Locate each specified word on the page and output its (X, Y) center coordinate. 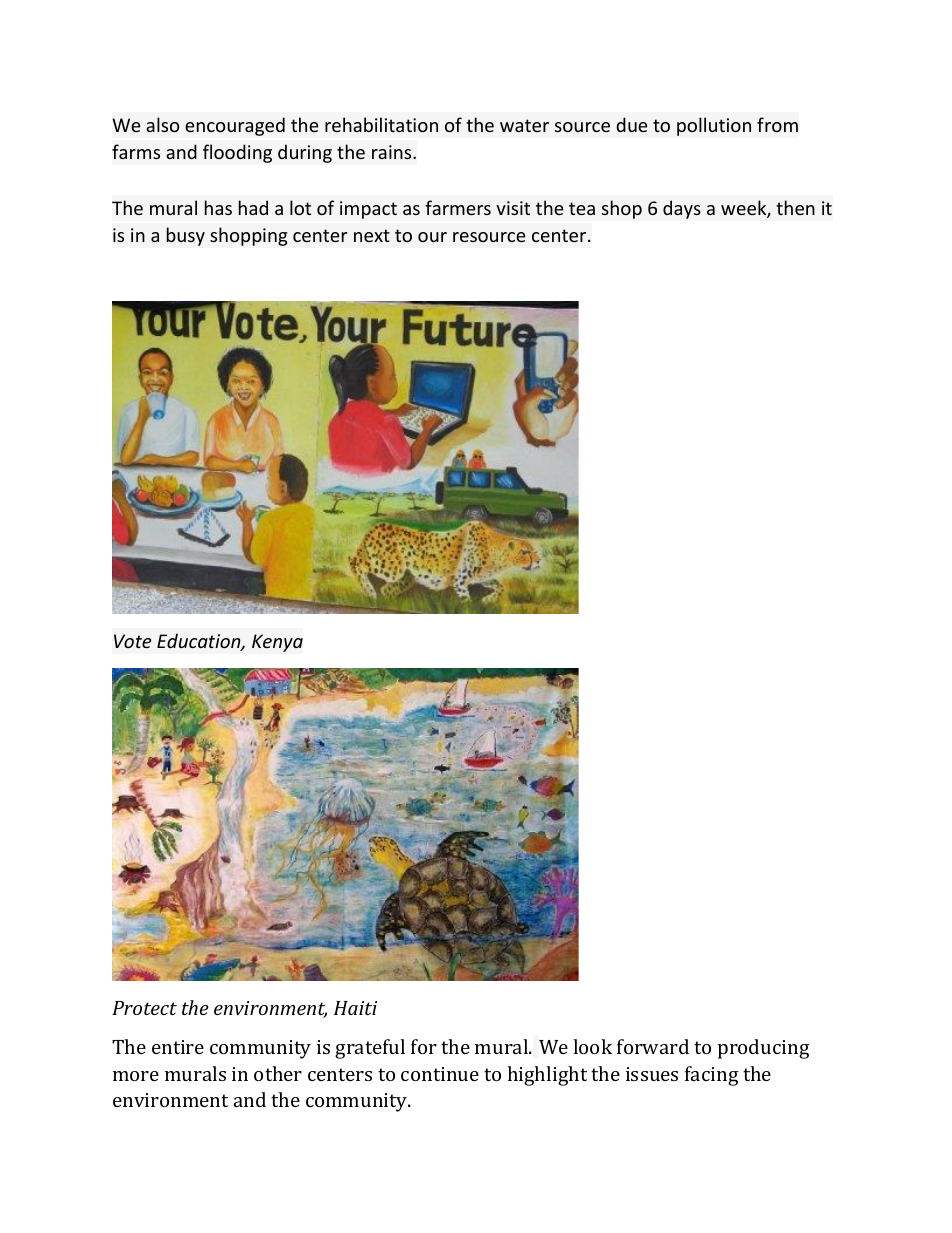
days (682, 209)
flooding (237, 153)
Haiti (355, 1008)
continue (440, 1074)
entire (178, 1047)
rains (393, 152)
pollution (714, 126)
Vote (133, 641)
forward (653, 1046)
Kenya (277, 643)
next (372, 235)
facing (712, 1076)
